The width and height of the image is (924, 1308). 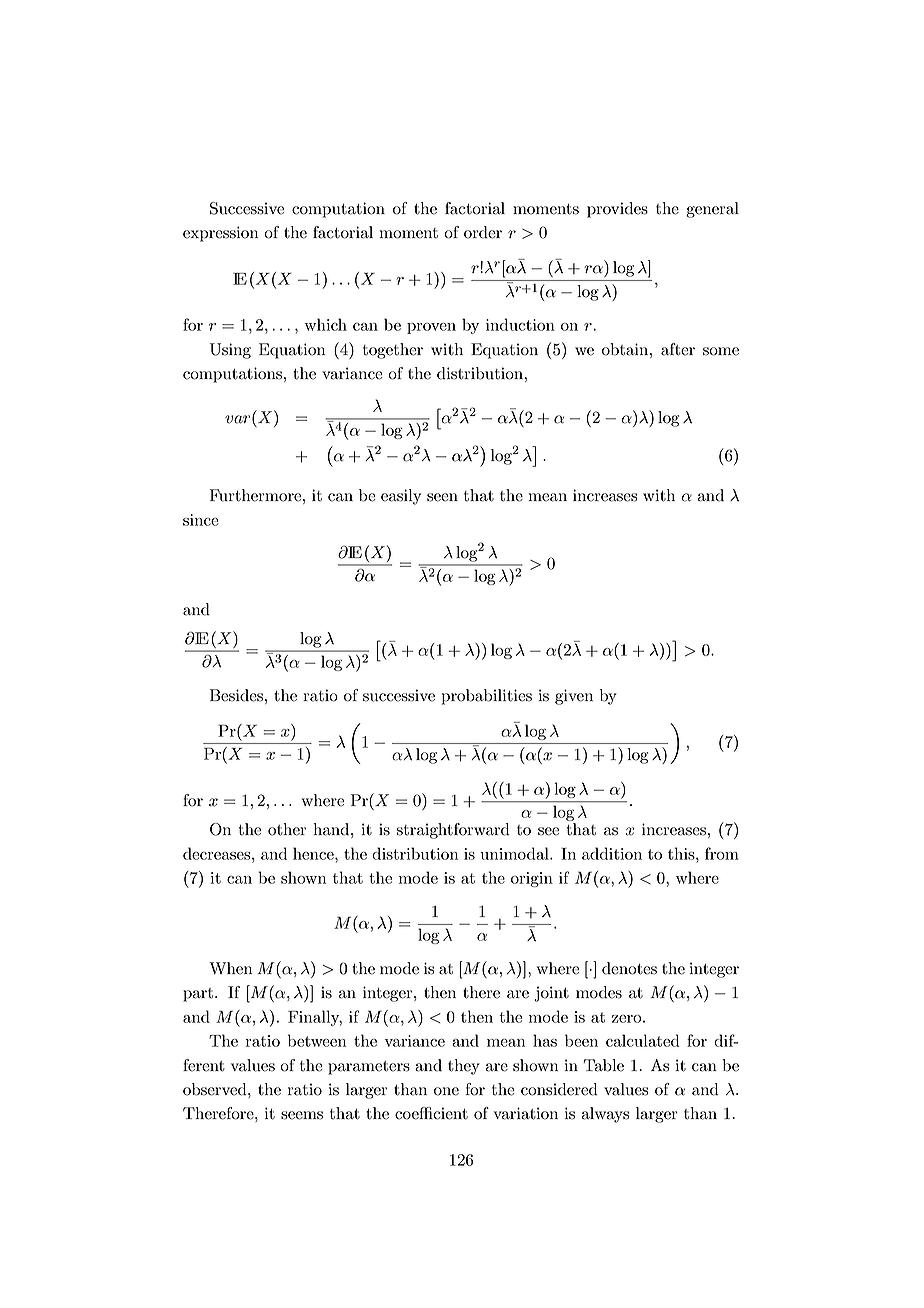 I want to click on probabilities, so click(x=487, y=697).
